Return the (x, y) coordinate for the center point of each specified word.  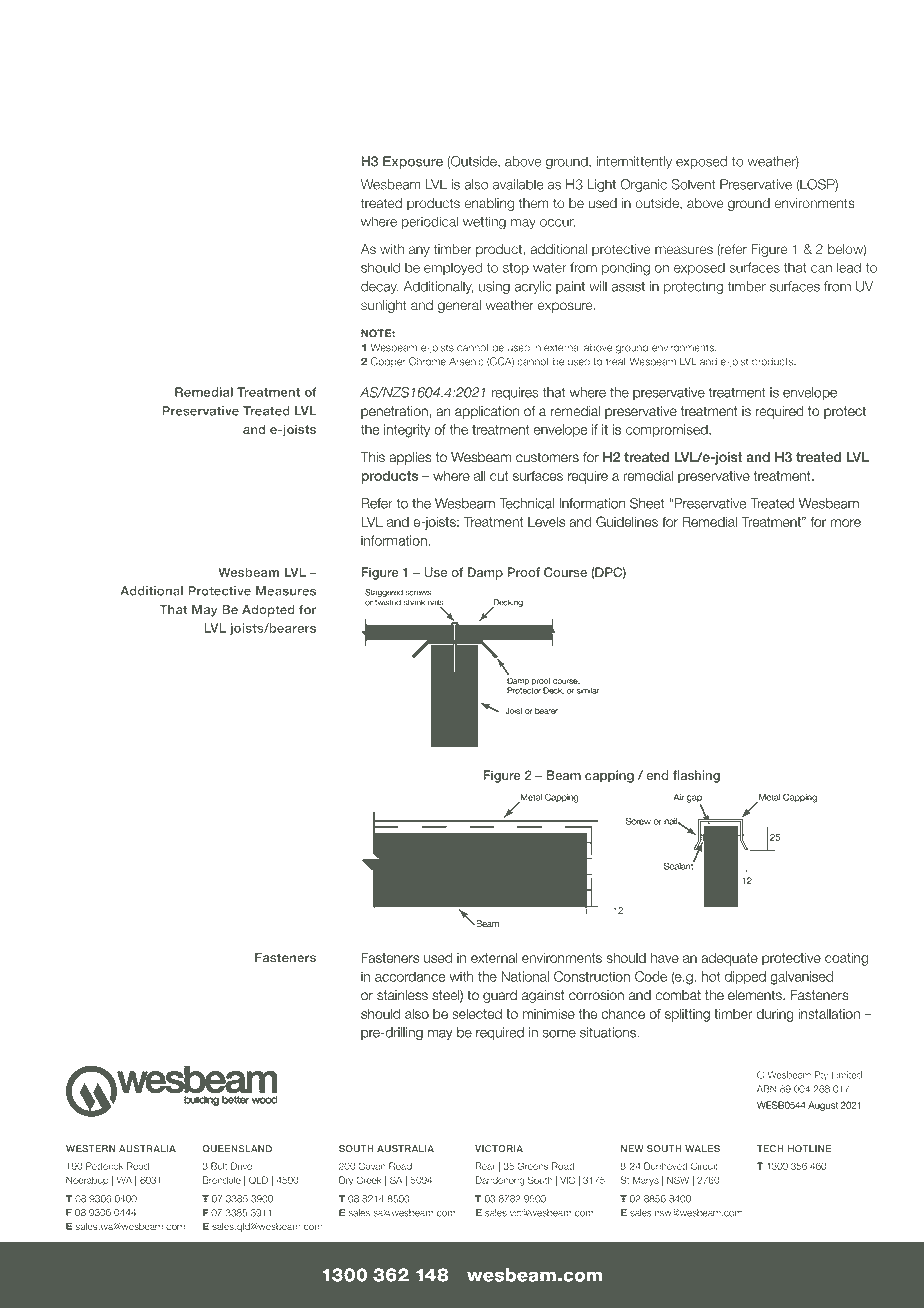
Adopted (268, 611)
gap (694, 800)
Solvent (693, 184)
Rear (485, 1166)
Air (678, 797)
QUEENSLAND (237, 1149)
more (846, 523)
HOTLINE (809, 1149)
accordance (410, 977)
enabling (489, 204)
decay (380, 287)
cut (499, 476)
